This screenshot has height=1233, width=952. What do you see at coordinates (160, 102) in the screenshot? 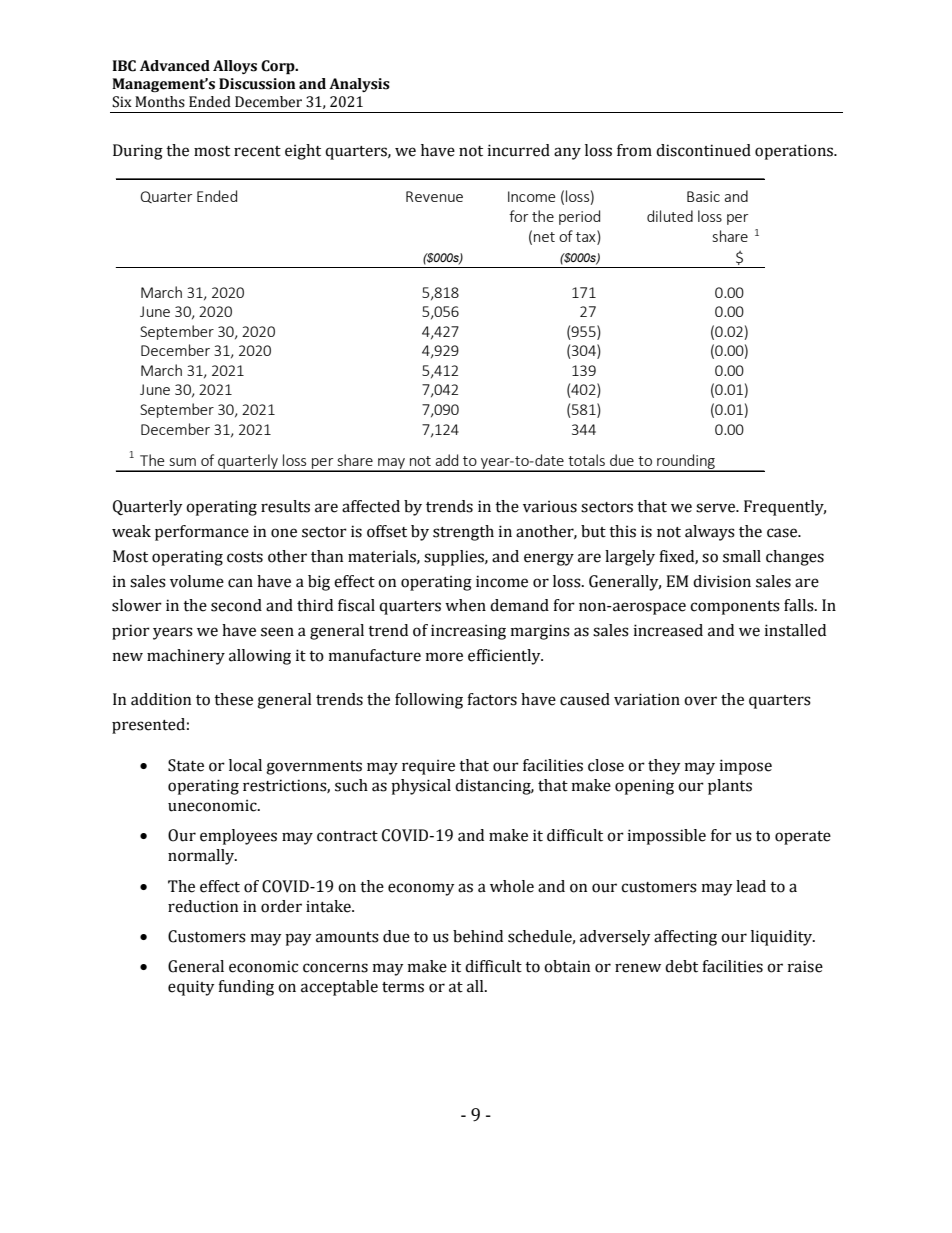
I see `Months` at bounding box center [160, 102].
